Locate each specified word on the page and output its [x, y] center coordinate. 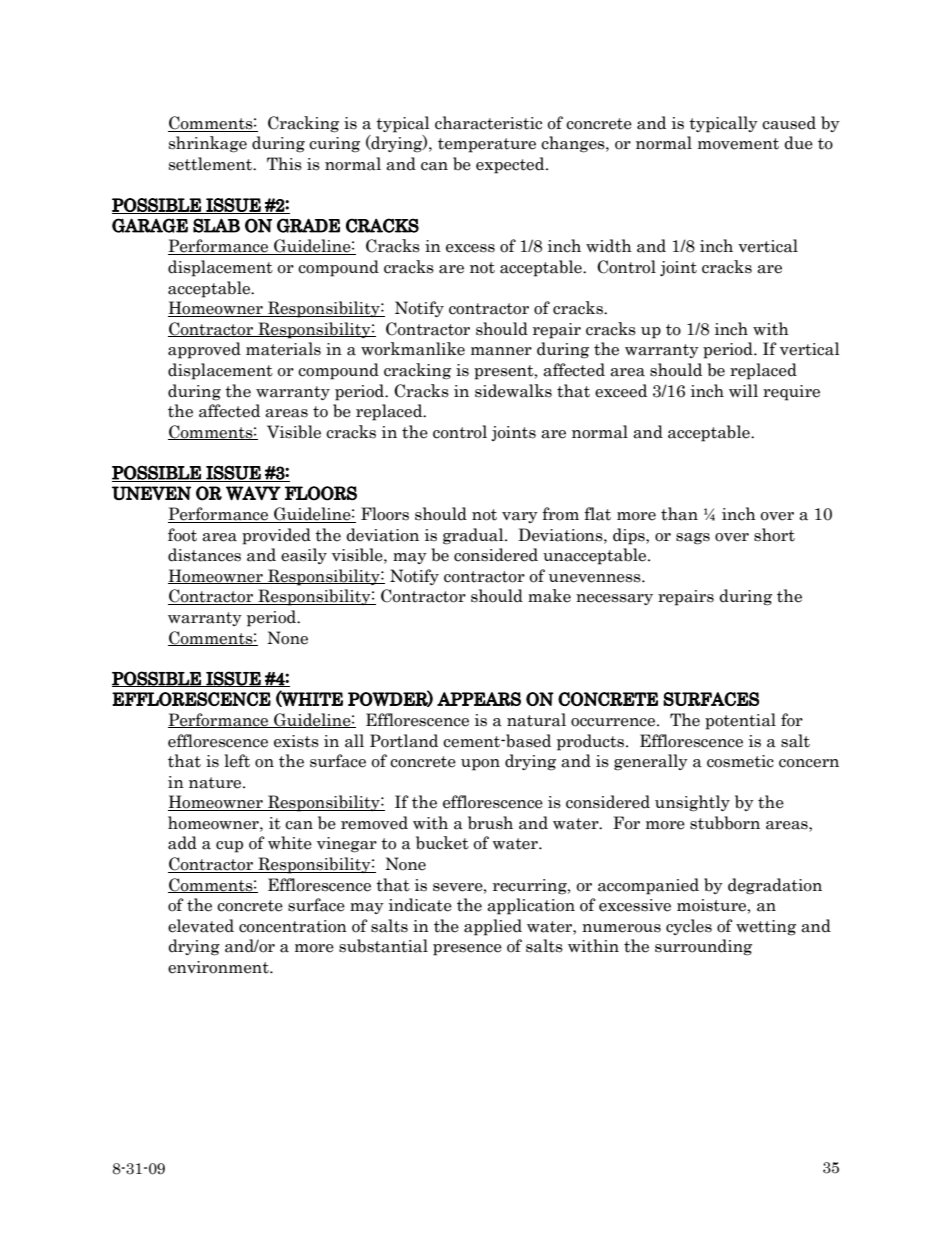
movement [738, 144]
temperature [487, 145]
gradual [474, 536]
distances [204, 555]
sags [693, 539]
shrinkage [208, 144]
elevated [201, 926]
